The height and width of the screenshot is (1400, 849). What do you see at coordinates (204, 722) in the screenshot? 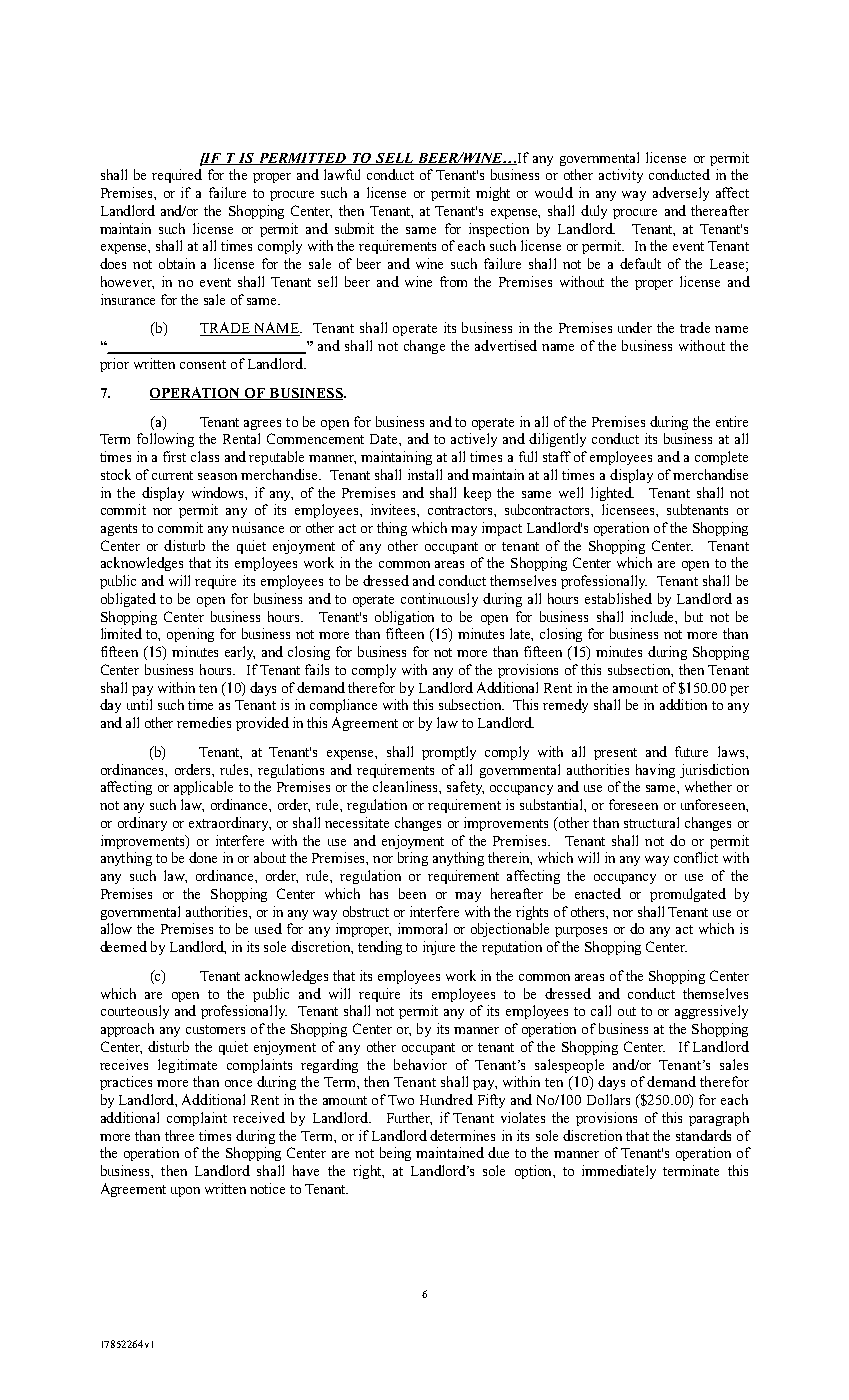
I see `remedies` at bounding box center [204, 722].
